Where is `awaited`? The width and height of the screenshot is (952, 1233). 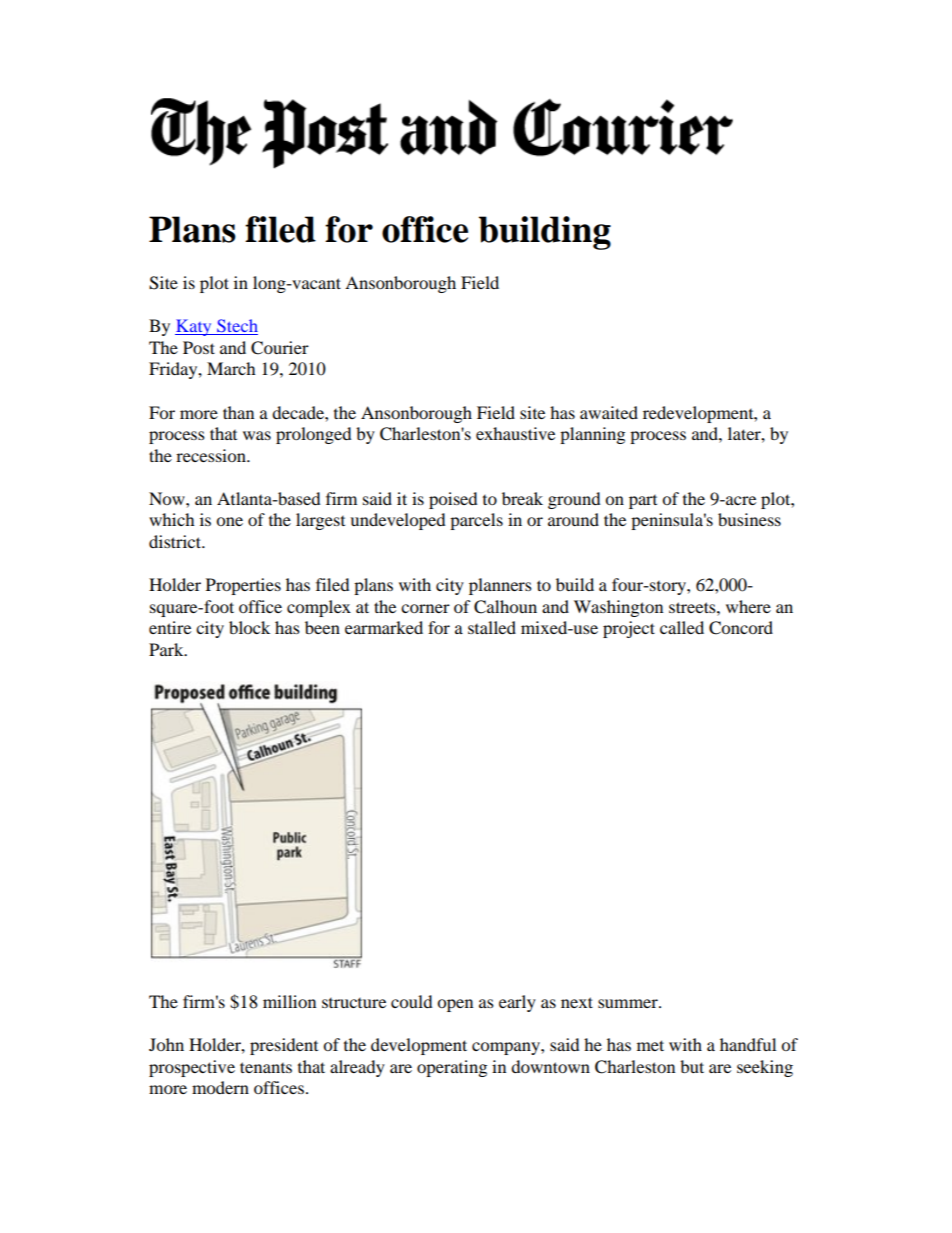
awaited is located at coordinates (609, 412).
